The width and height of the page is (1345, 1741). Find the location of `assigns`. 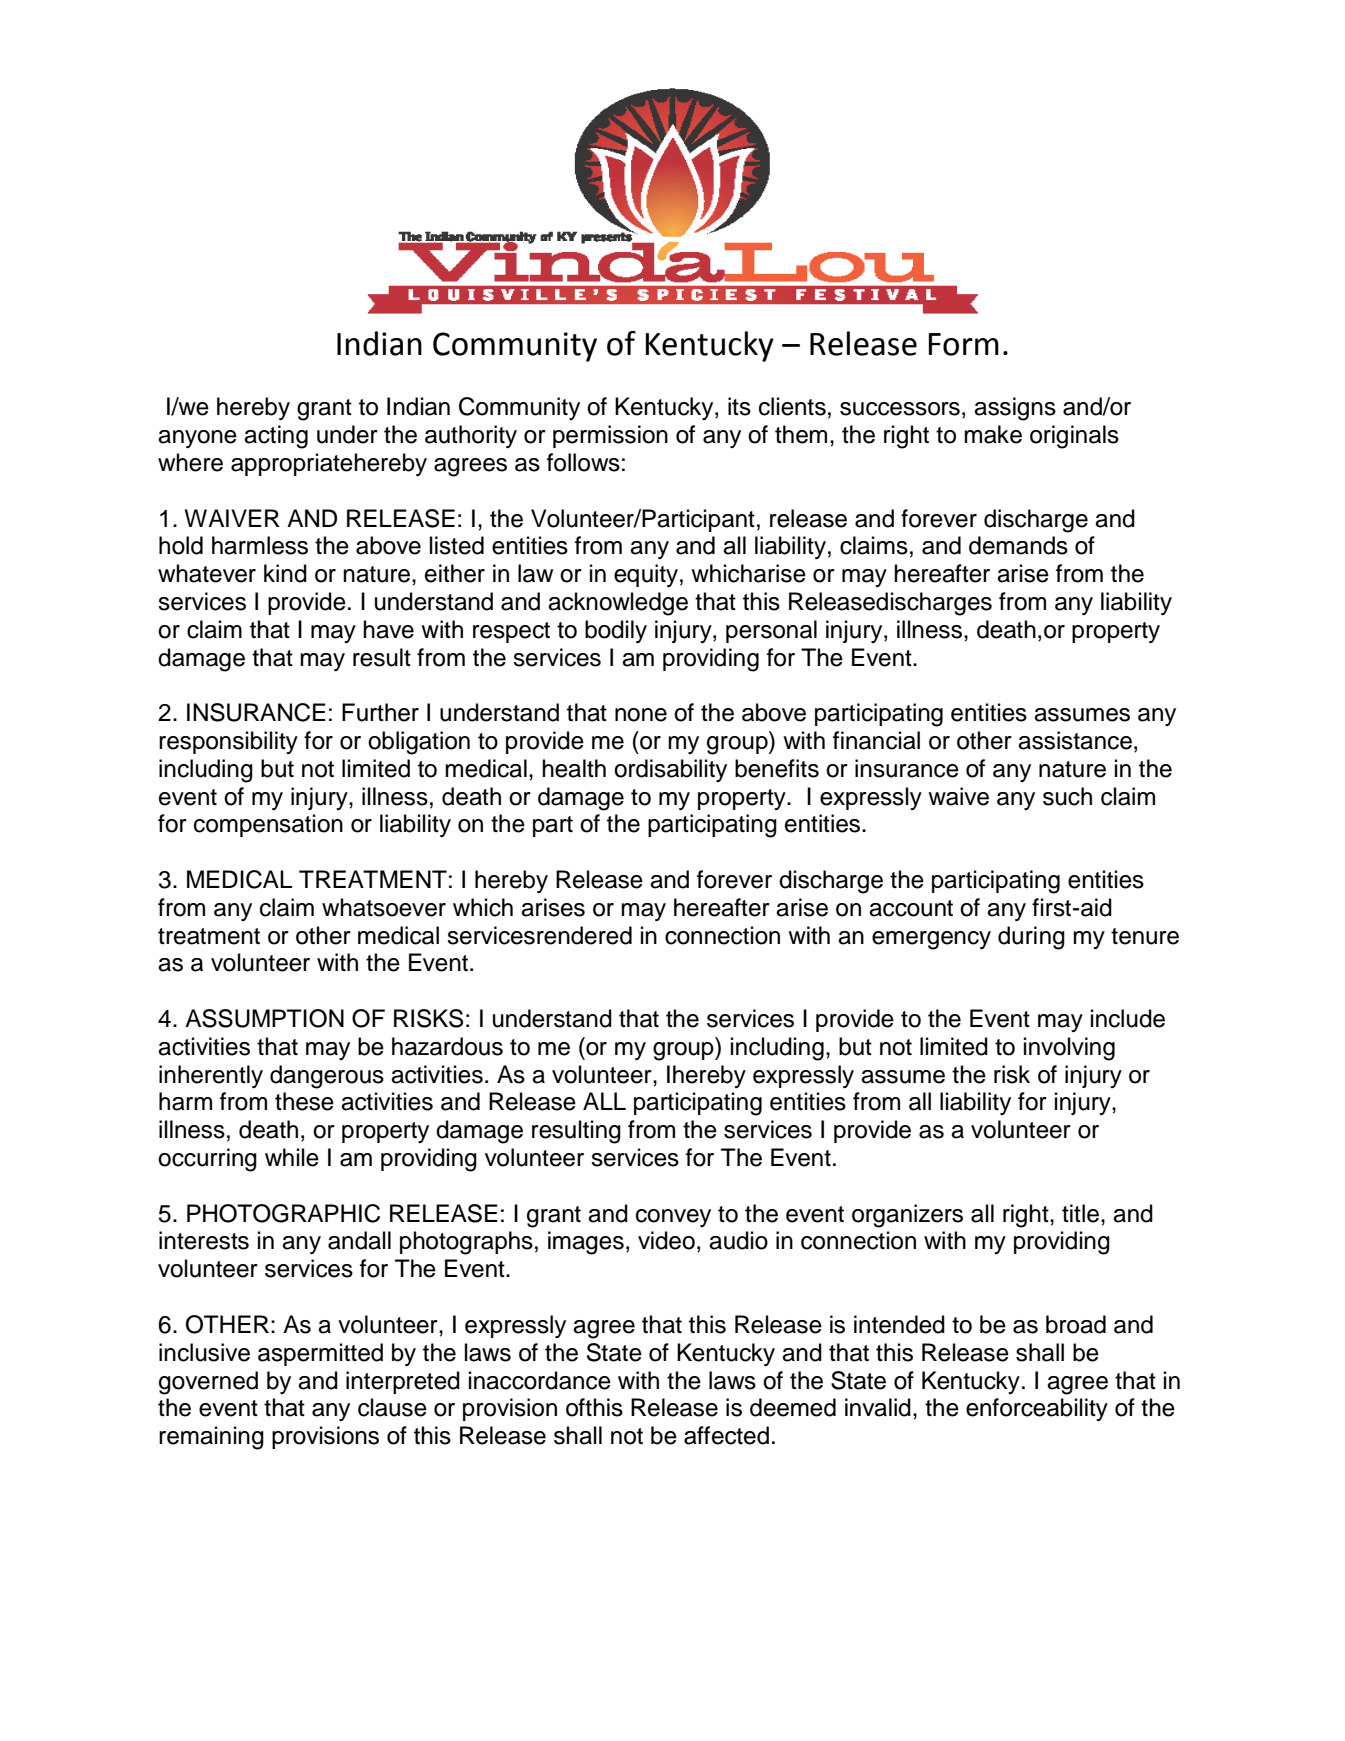

assigns is located at coordinates (1015, 409).
